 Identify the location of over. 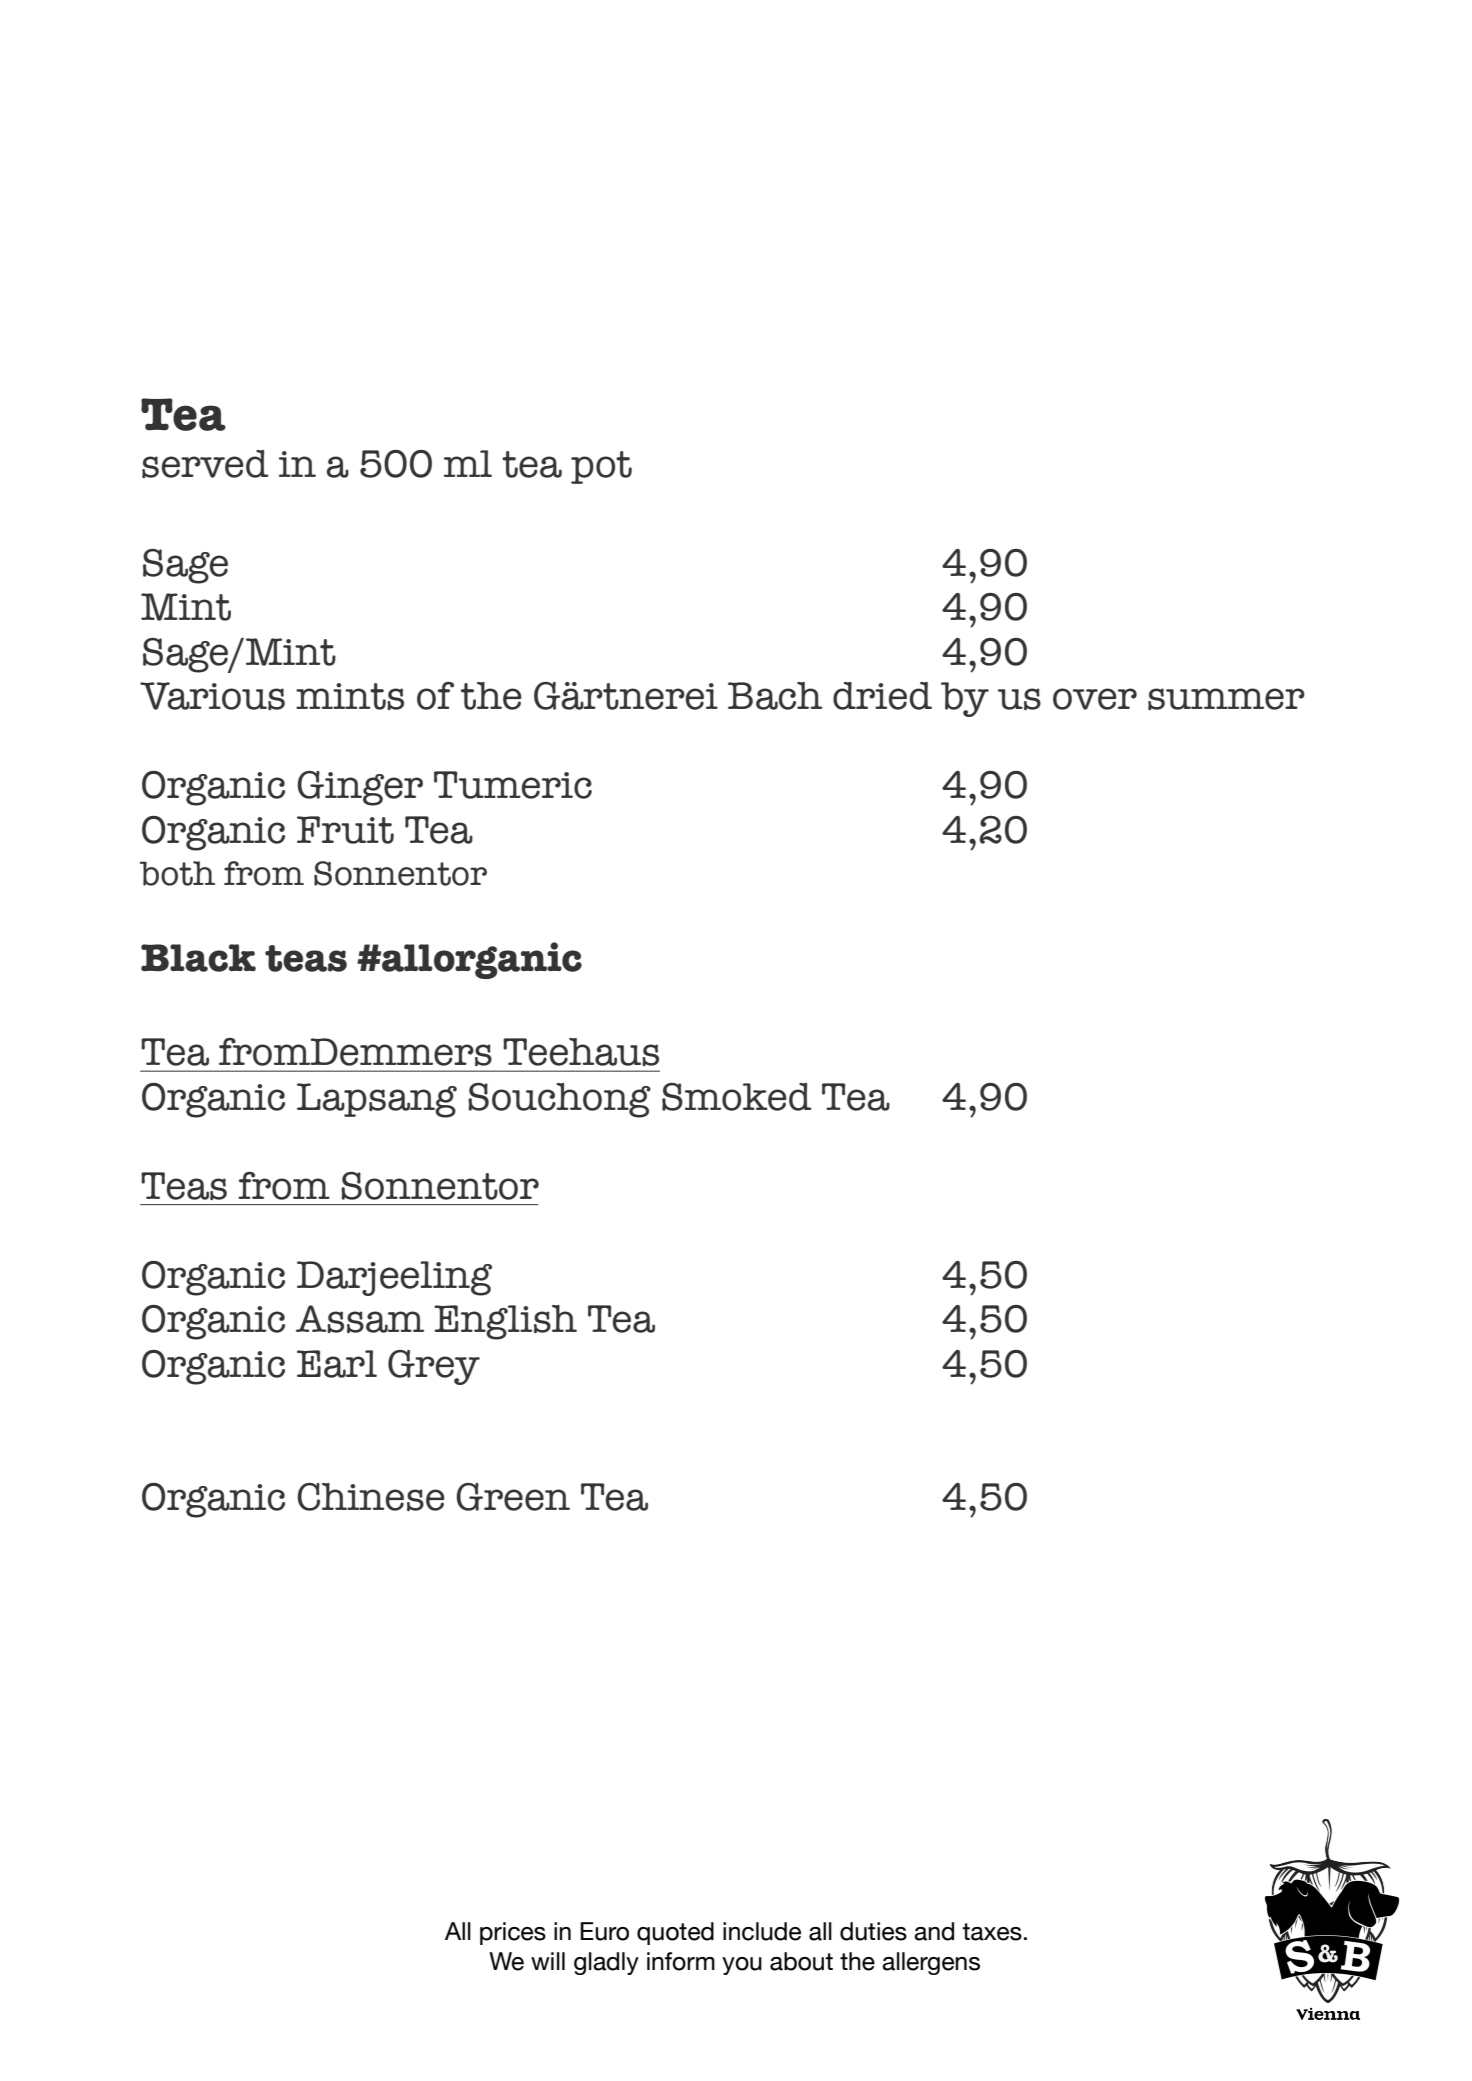
(1095, 699).
